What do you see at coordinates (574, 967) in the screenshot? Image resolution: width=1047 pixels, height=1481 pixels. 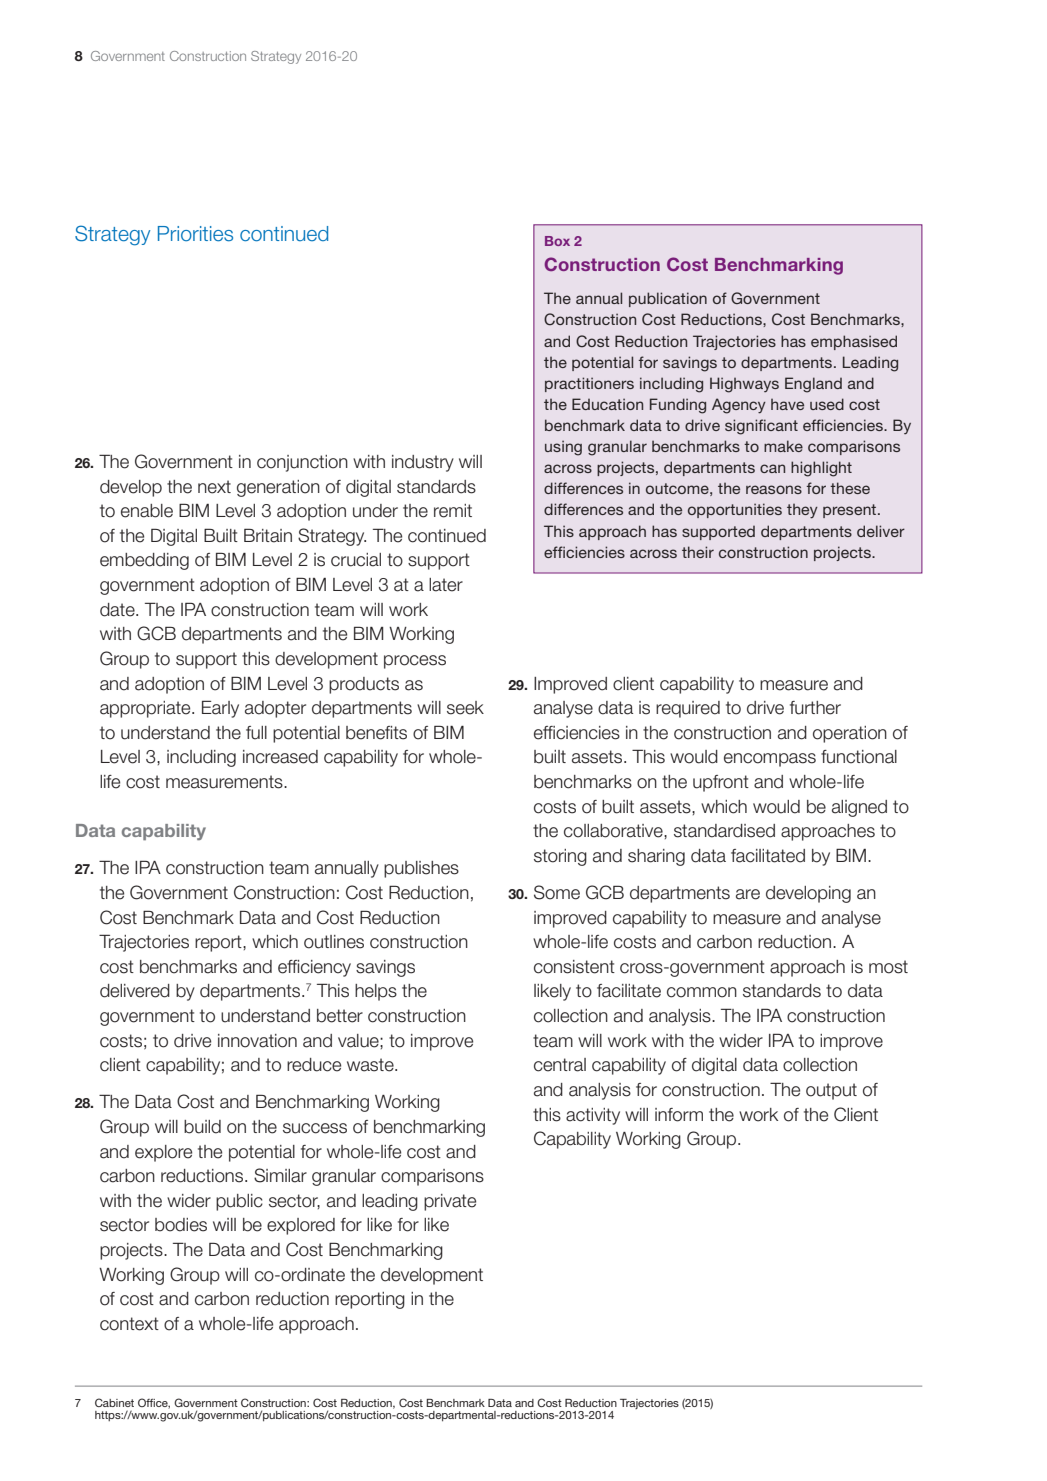 I see `consistent` at bounding box center [574, 967].
